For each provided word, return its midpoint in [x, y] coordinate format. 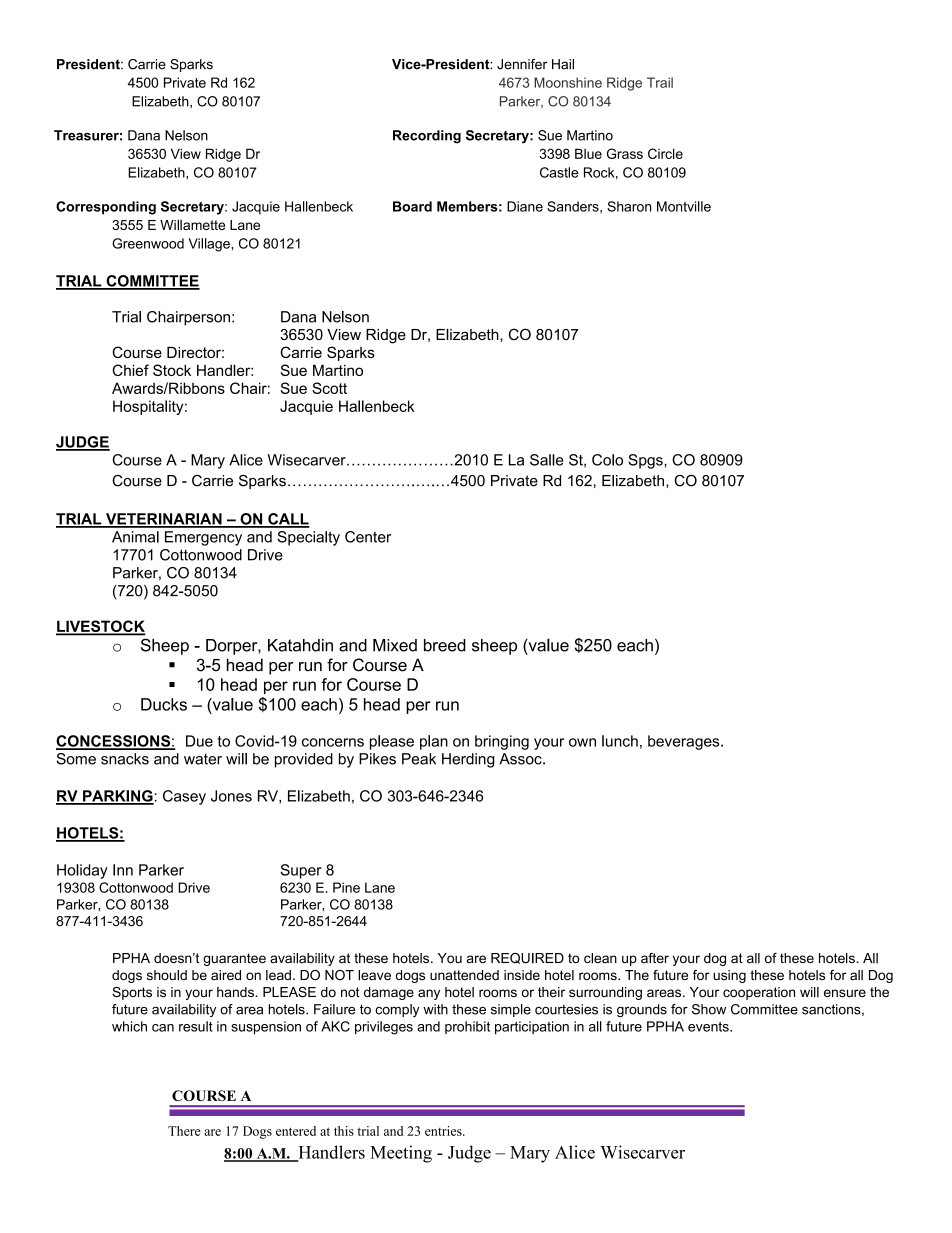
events [709, 1027]
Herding [468, 760]
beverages [685, 742]
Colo [607, 460]
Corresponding [106, 208]
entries [444, 1131]
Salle [547, 460]
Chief [130, 370]
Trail [660, 82]
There [184, 1131]
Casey [184, 797]
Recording [427, 137]
